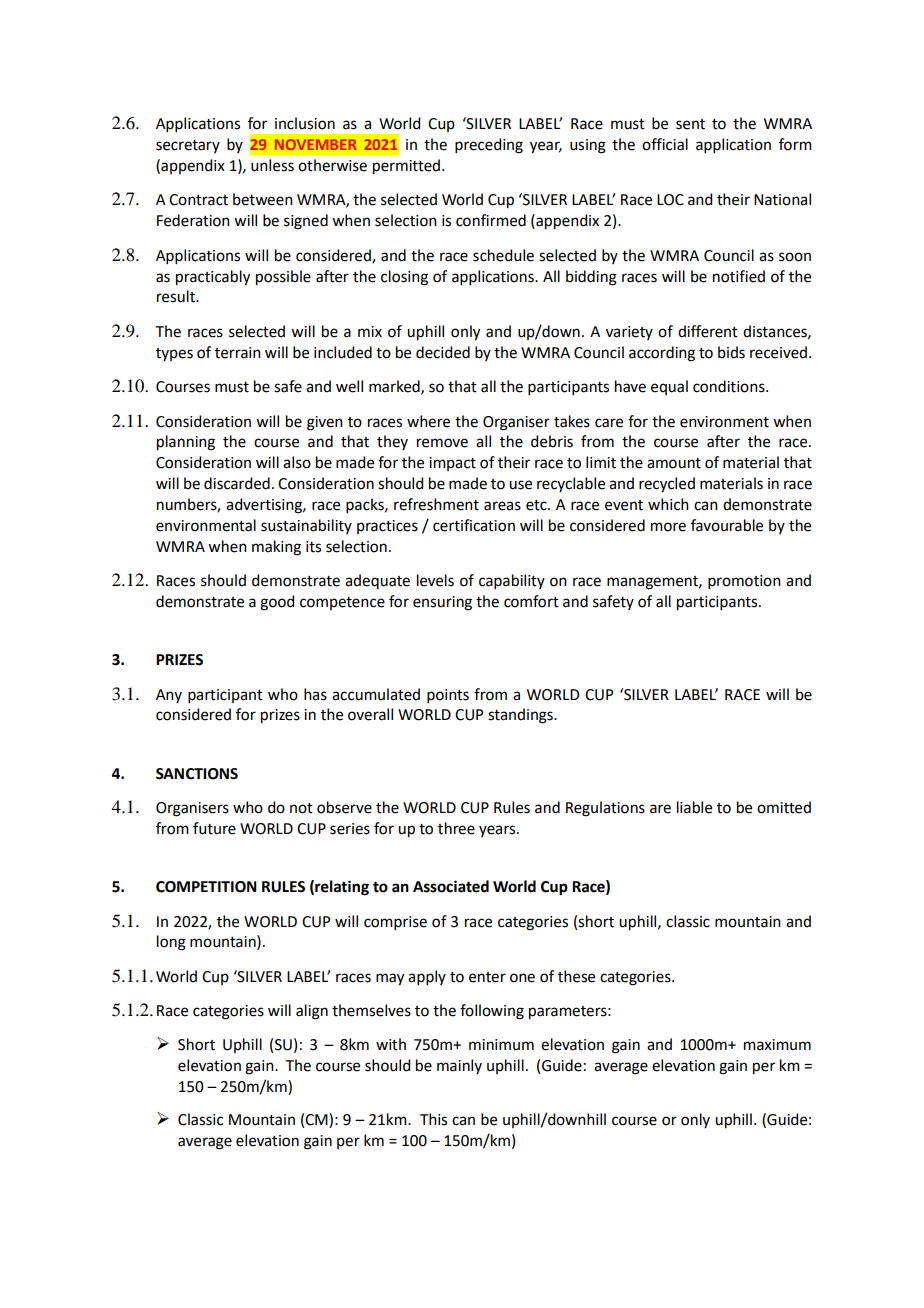  I want to click on sent, so click(690, 124).
